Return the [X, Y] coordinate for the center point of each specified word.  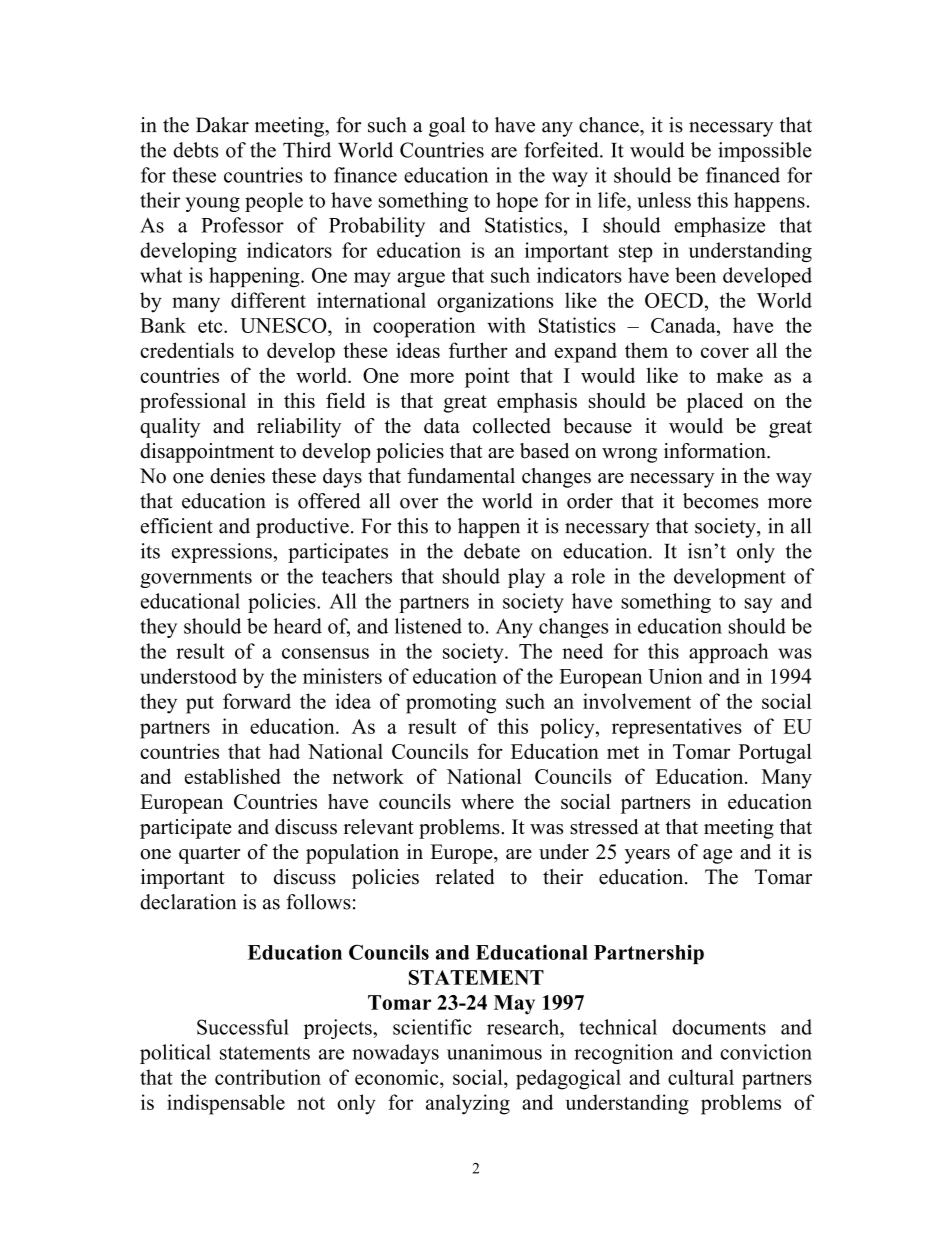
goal [447, 127]
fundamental [461, 476]
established [233, 776]
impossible [765, 152]
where [487, 801]
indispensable [226, 1104]
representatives [677, 728]
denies [237, 476]
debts [195, 150]
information [716, 451]
